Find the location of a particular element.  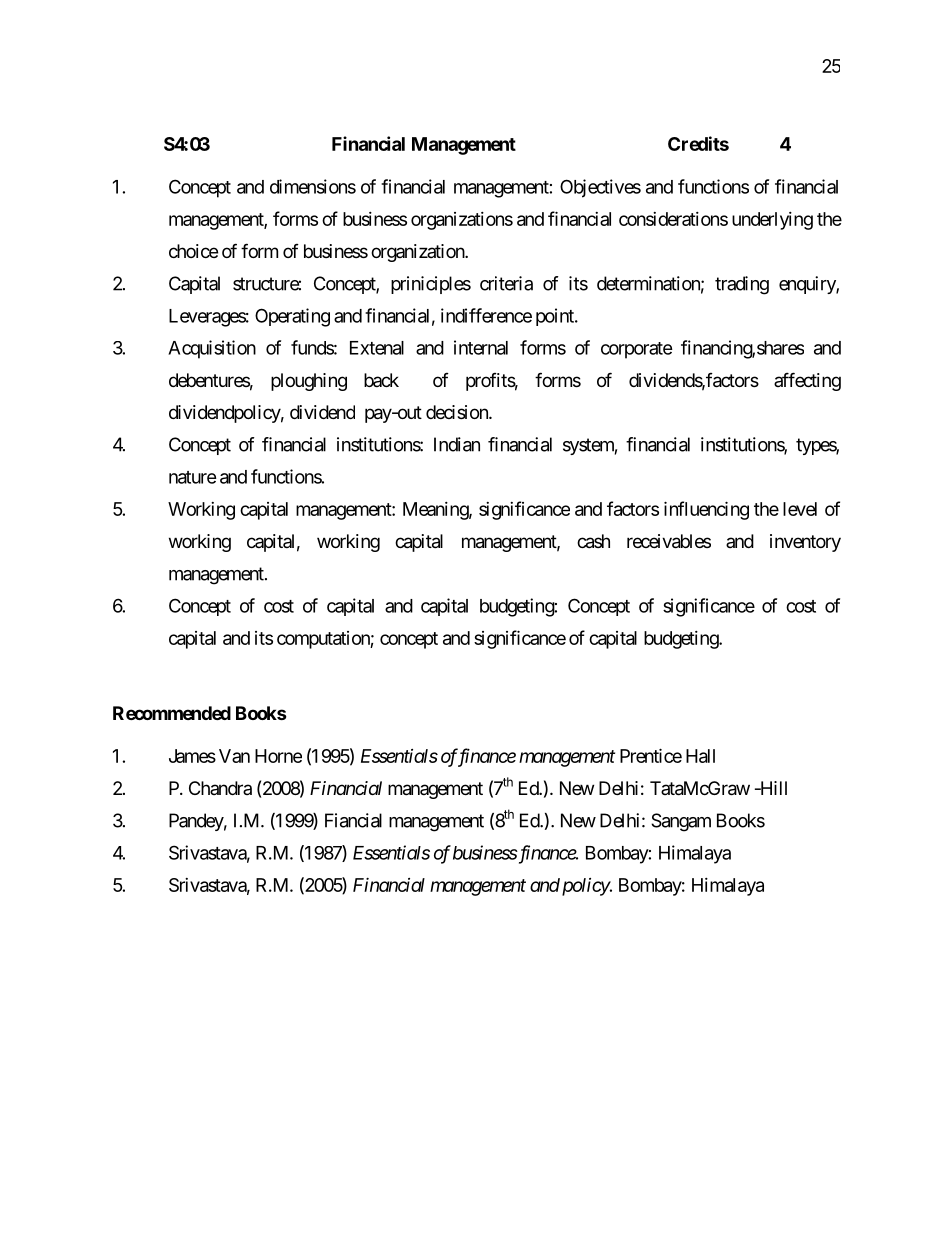

Chandra is located at coordinates (220, 788).
